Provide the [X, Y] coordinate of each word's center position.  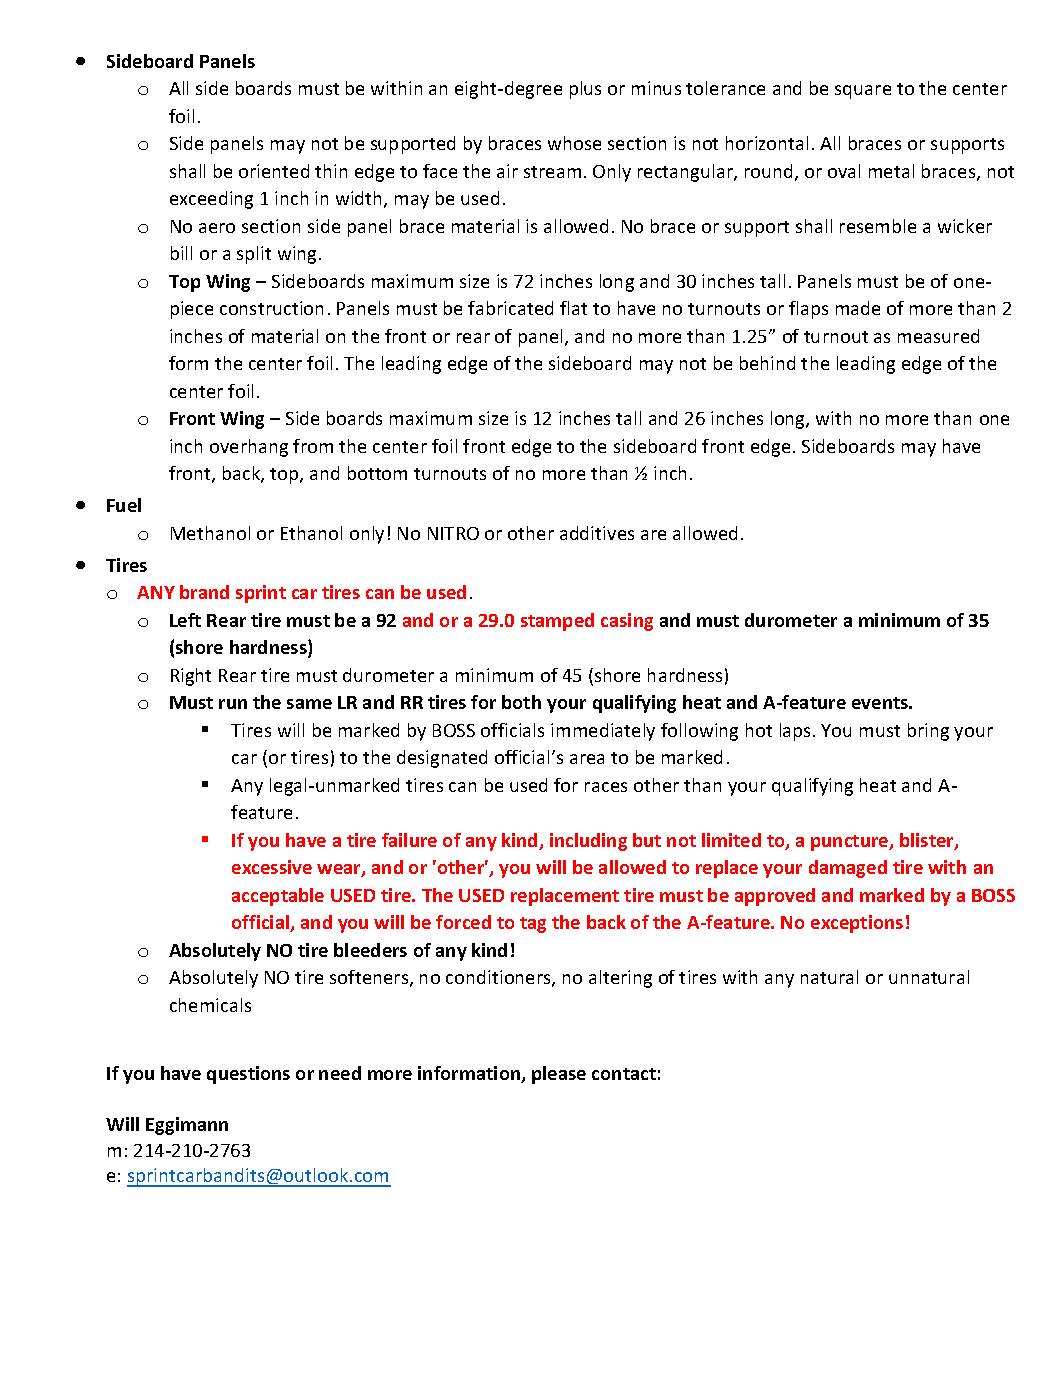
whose [574, 143]
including [588, 842]
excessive [272, 867]
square [863, 92]
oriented [274, 171]
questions [248, 1075]
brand [204, 592]
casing [627, 622]
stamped [557, 622]
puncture [851, 843]
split [254, 255]
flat [573, 308]
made [858, 308]
